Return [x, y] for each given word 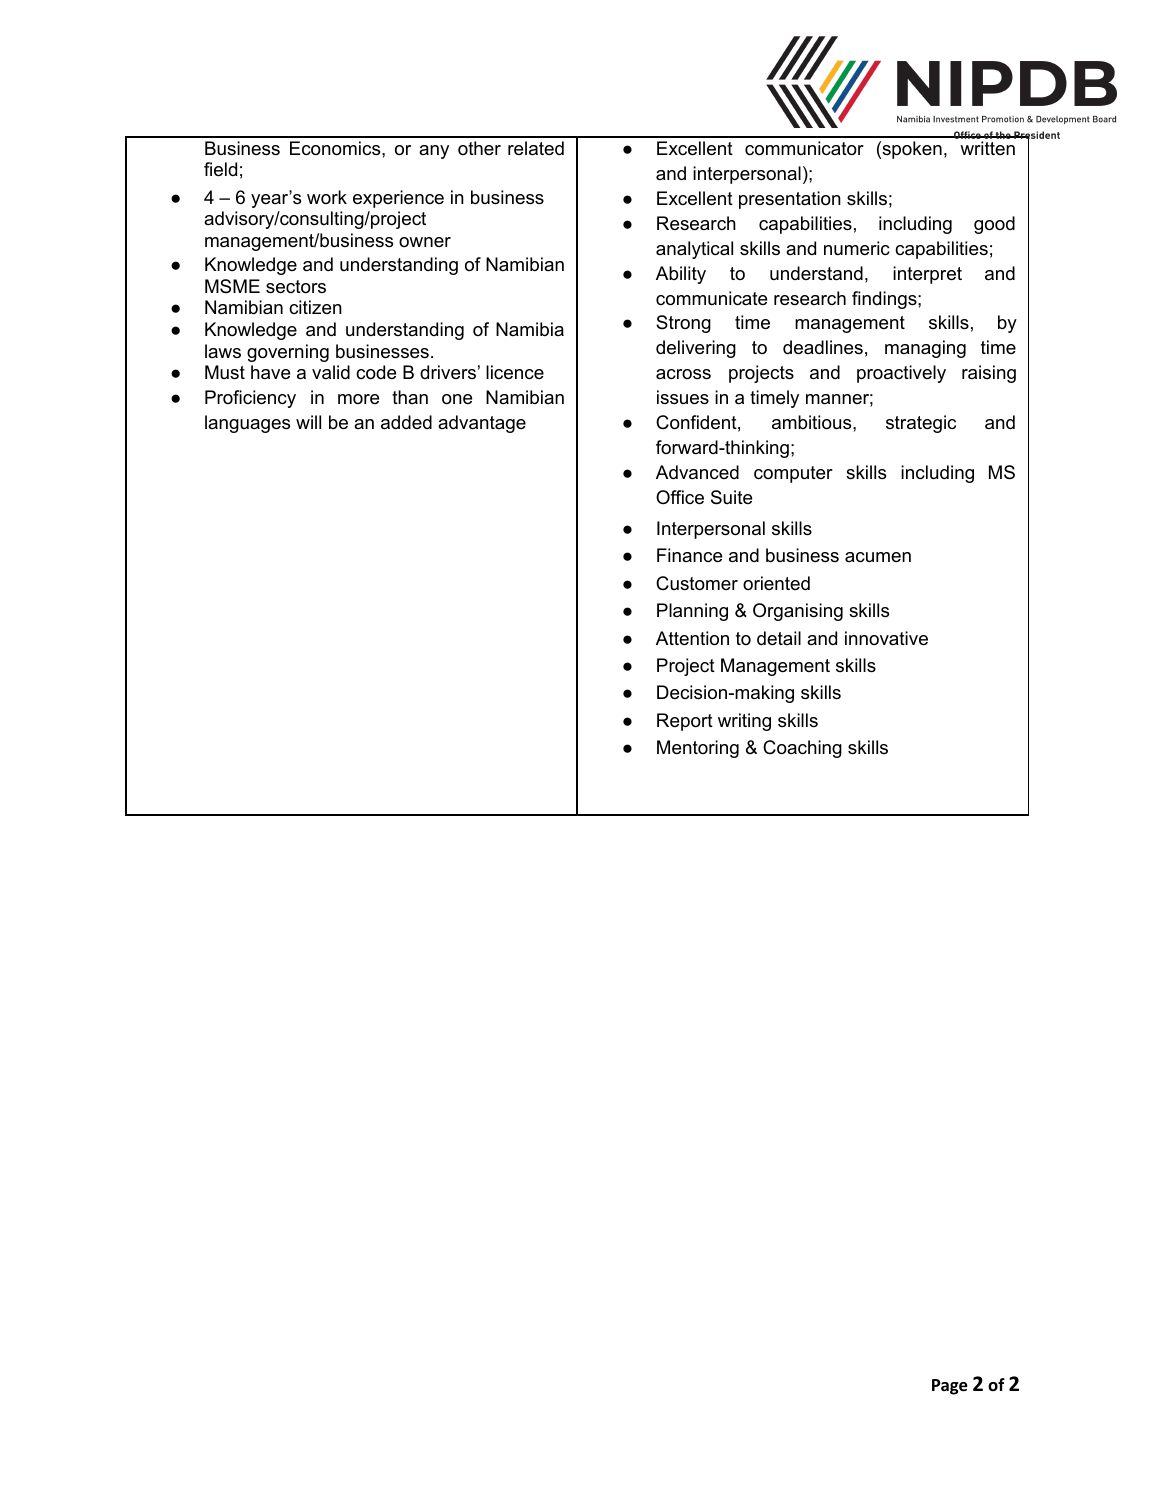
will [308, 422]
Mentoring [698, 749]
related [536, 148]
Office [680, 497]
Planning [692, 612]
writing [744, 722]
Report [685, 722]
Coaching [802, 749]
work [327, 197]
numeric [857, 248]
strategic [921, 424]
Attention [692, 638]
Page [950, 1387]
